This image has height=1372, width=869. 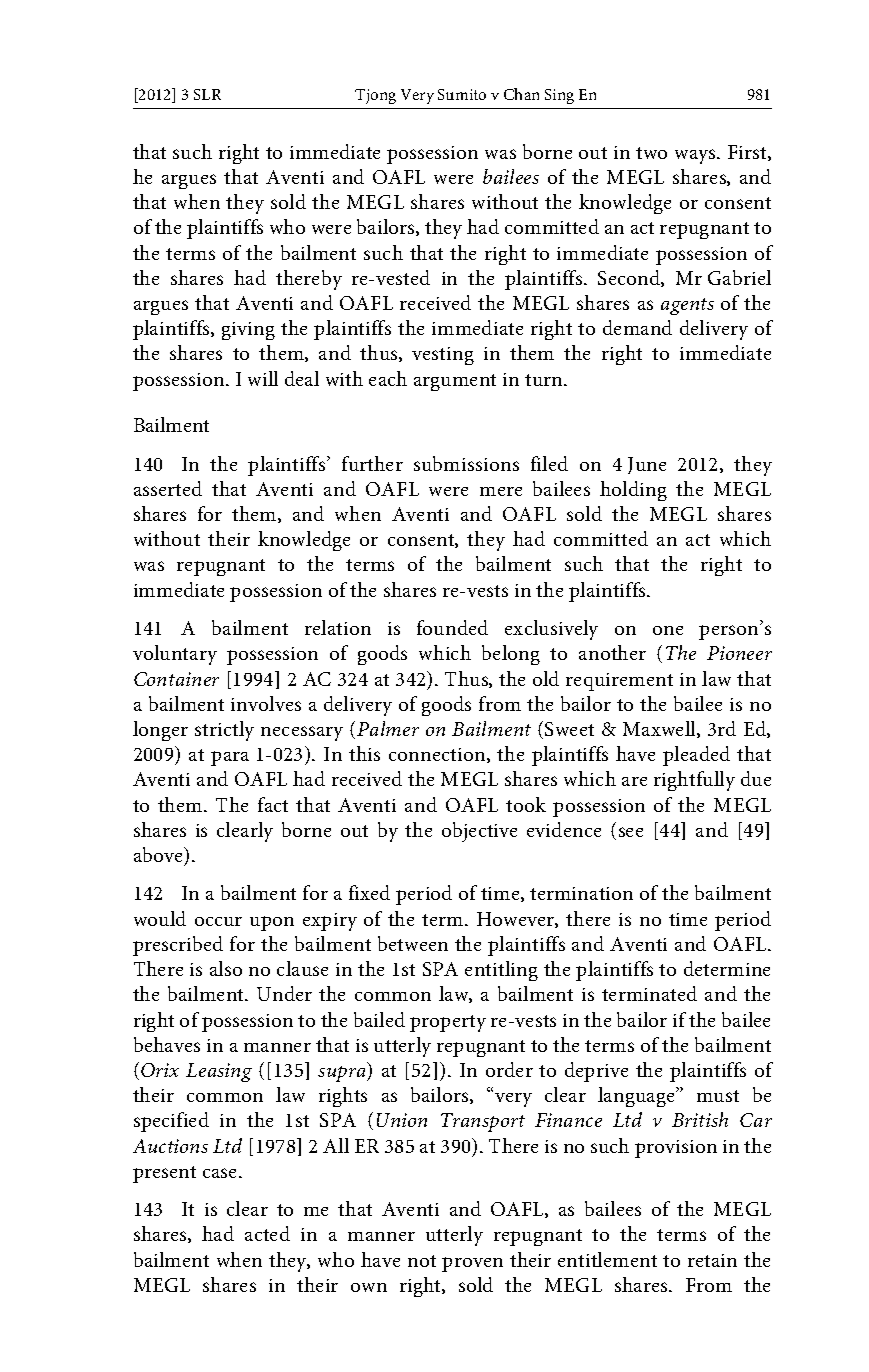 What do you see at coordinates (696, 156) in the image?
I see `ways` at bounding box center [696, 156].
